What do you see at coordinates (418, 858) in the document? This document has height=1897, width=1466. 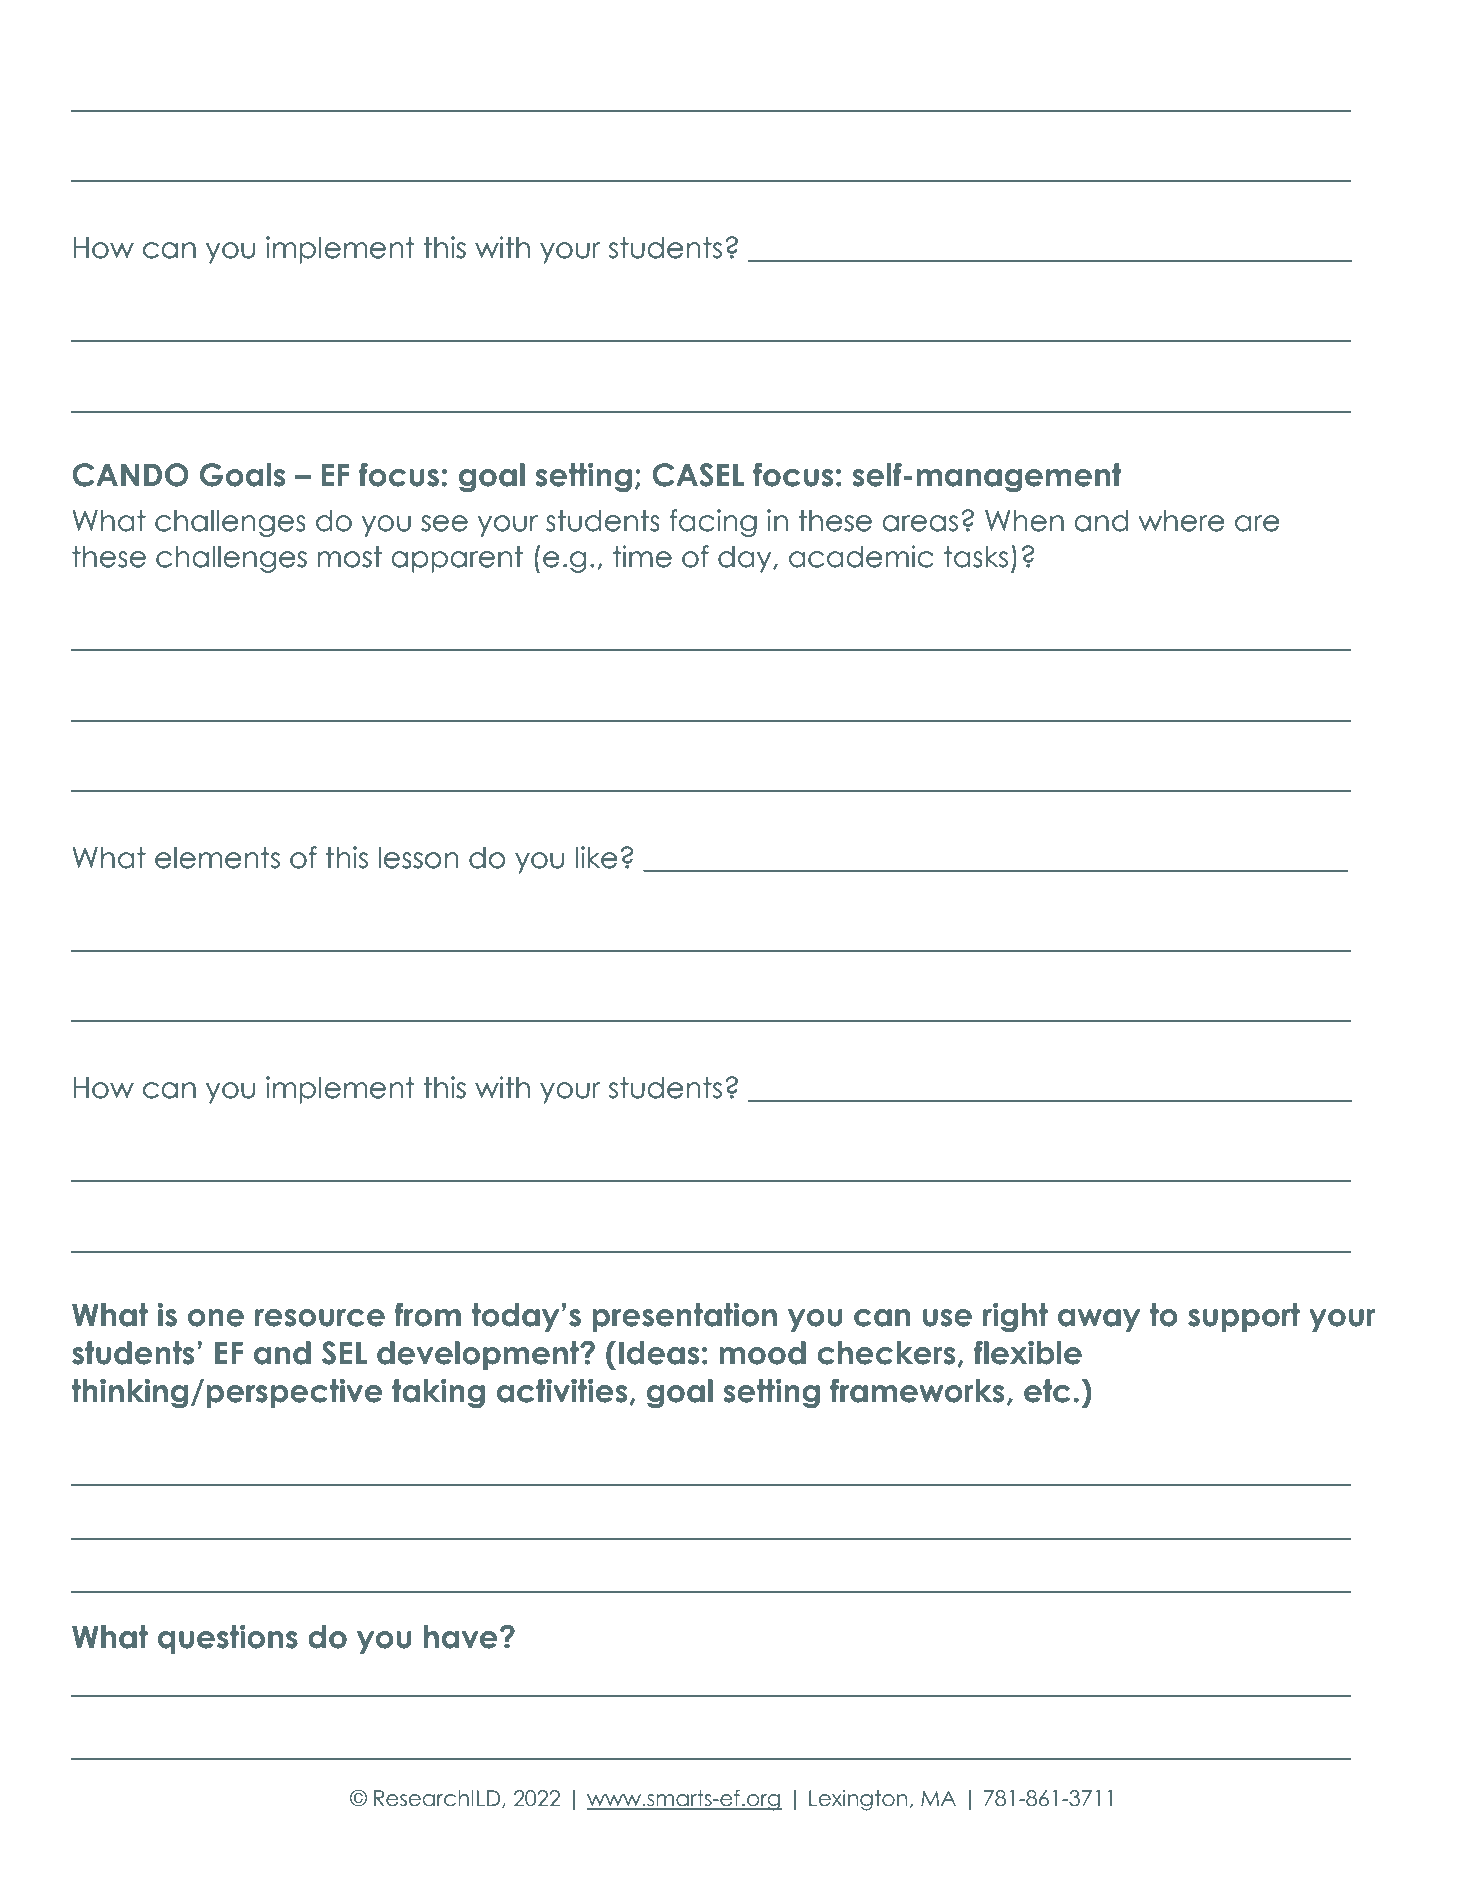 I see `lesson` at bounding box center [418, 858].
